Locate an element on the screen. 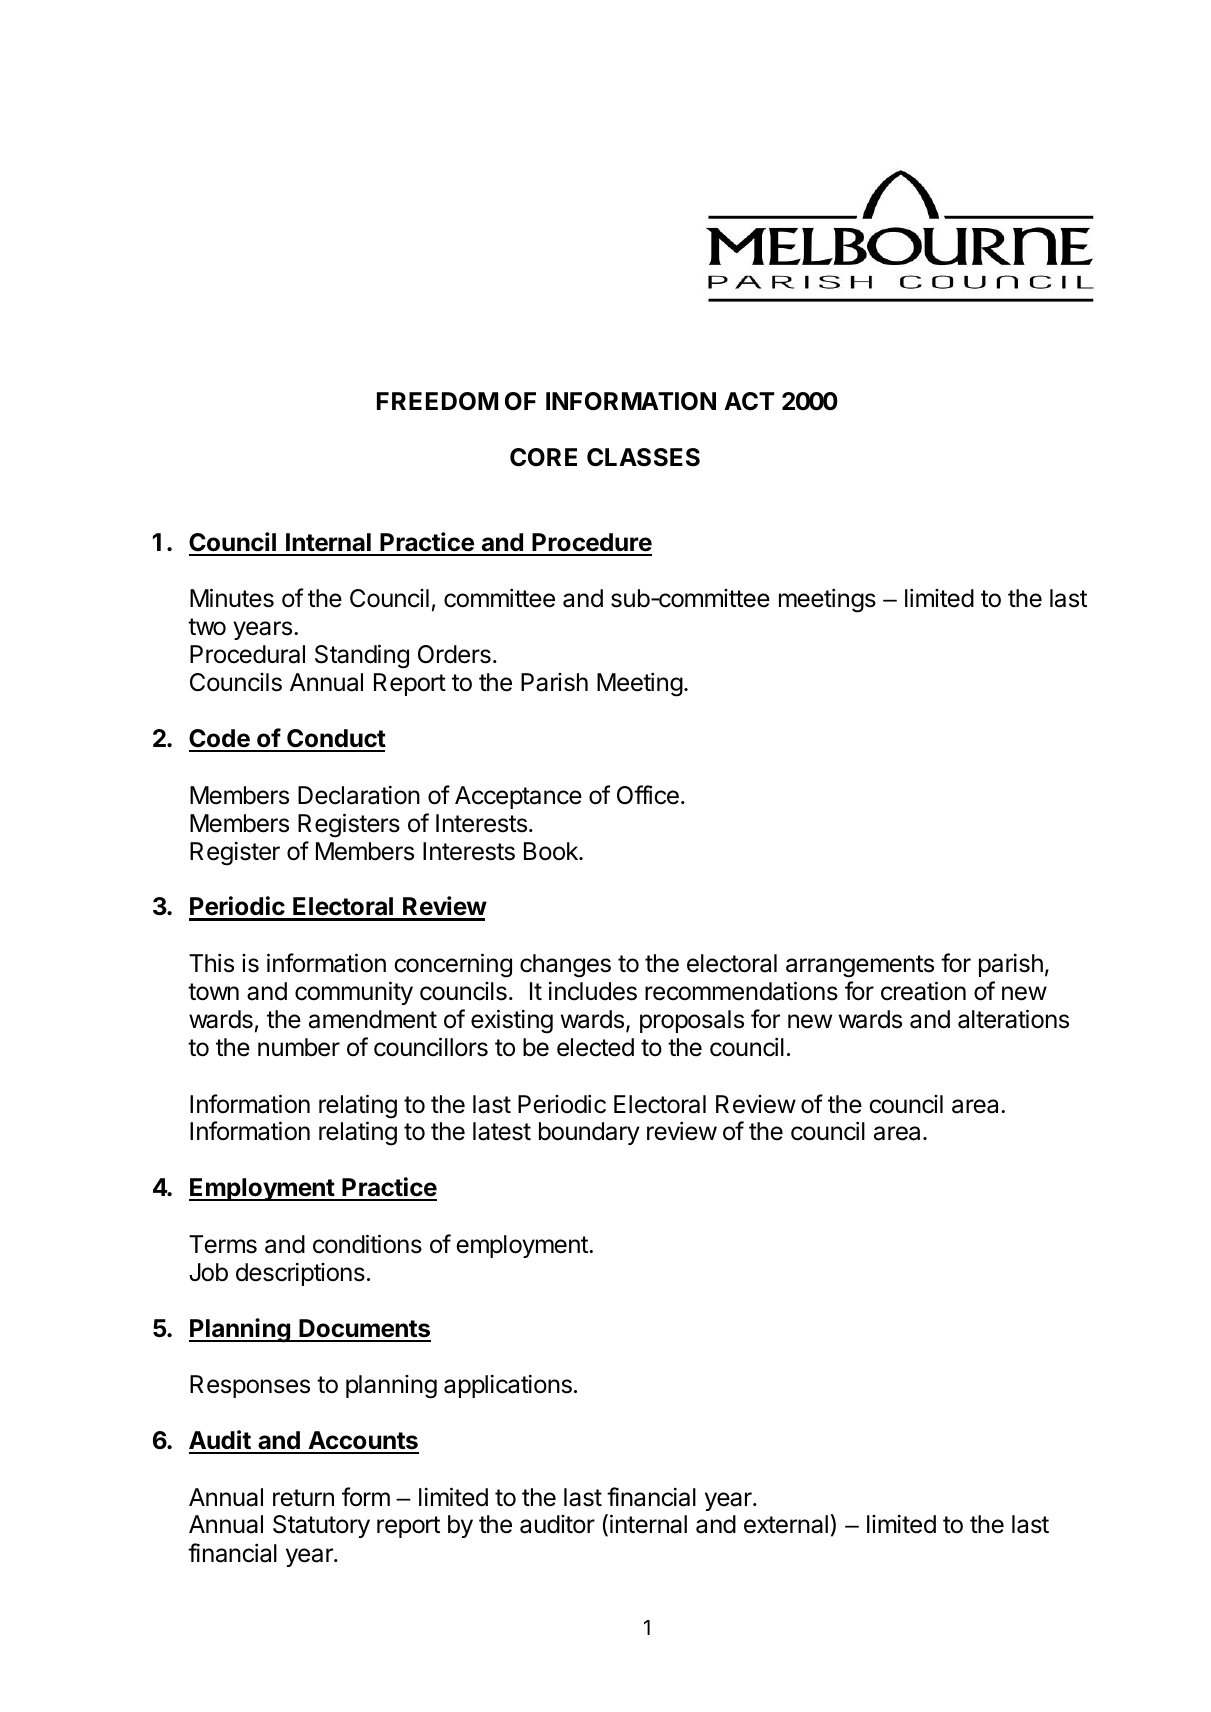 The height and width of the screenshot is (1712, 1211). applications is located at coordinates (508, 1386).
